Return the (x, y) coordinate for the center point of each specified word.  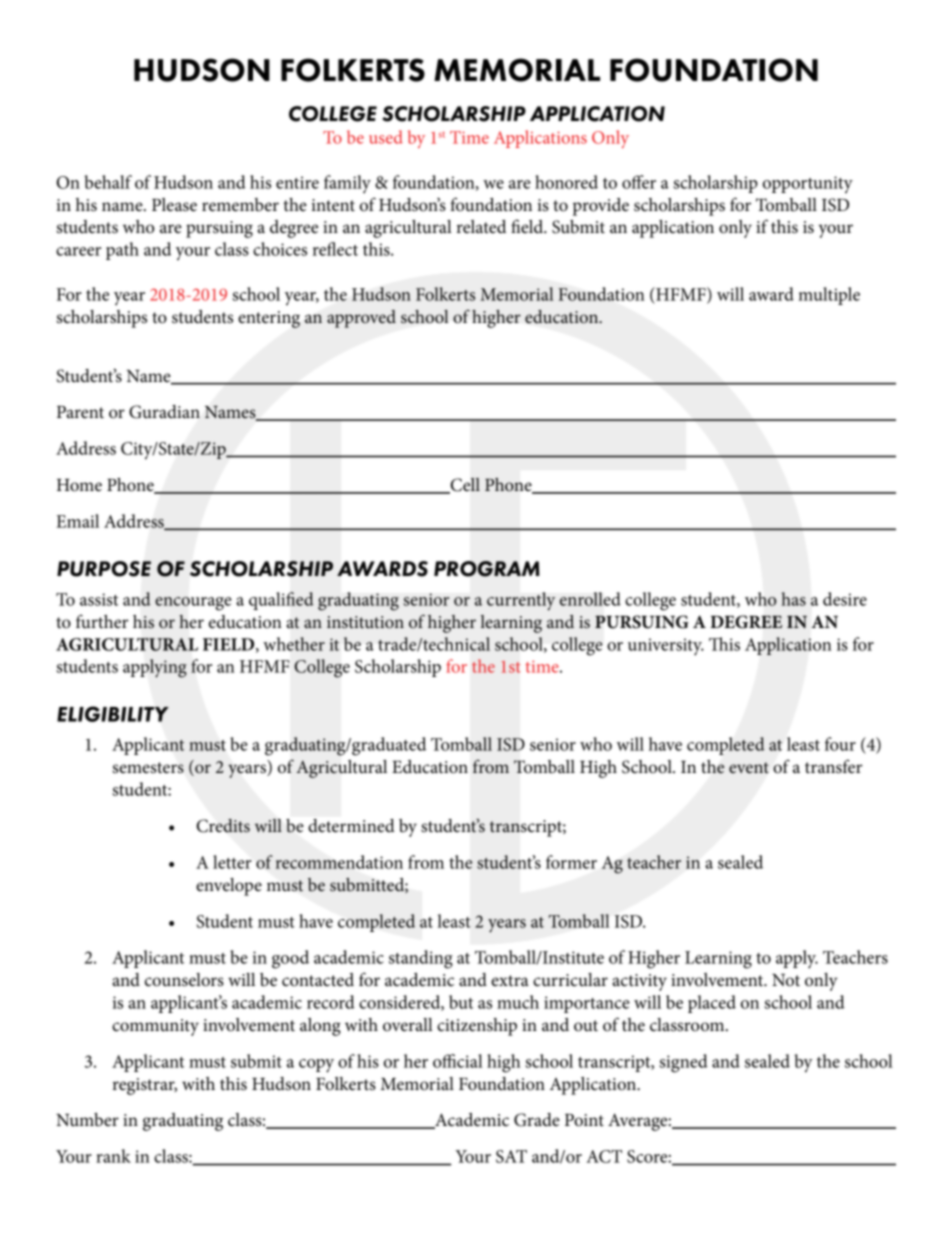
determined (351, 826)
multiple (829, 296)
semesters (148, 768)
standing (421, 959)
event (749, 768)
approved (361, 319)
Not (786, 980)
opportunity (808, 184)
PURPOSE (104, 569)
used (386, 137)
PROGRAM (487, 569)
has (793, 599)
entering (269, 319)
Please (174, 205)
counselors (184, 980)
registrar (144, 1086)
